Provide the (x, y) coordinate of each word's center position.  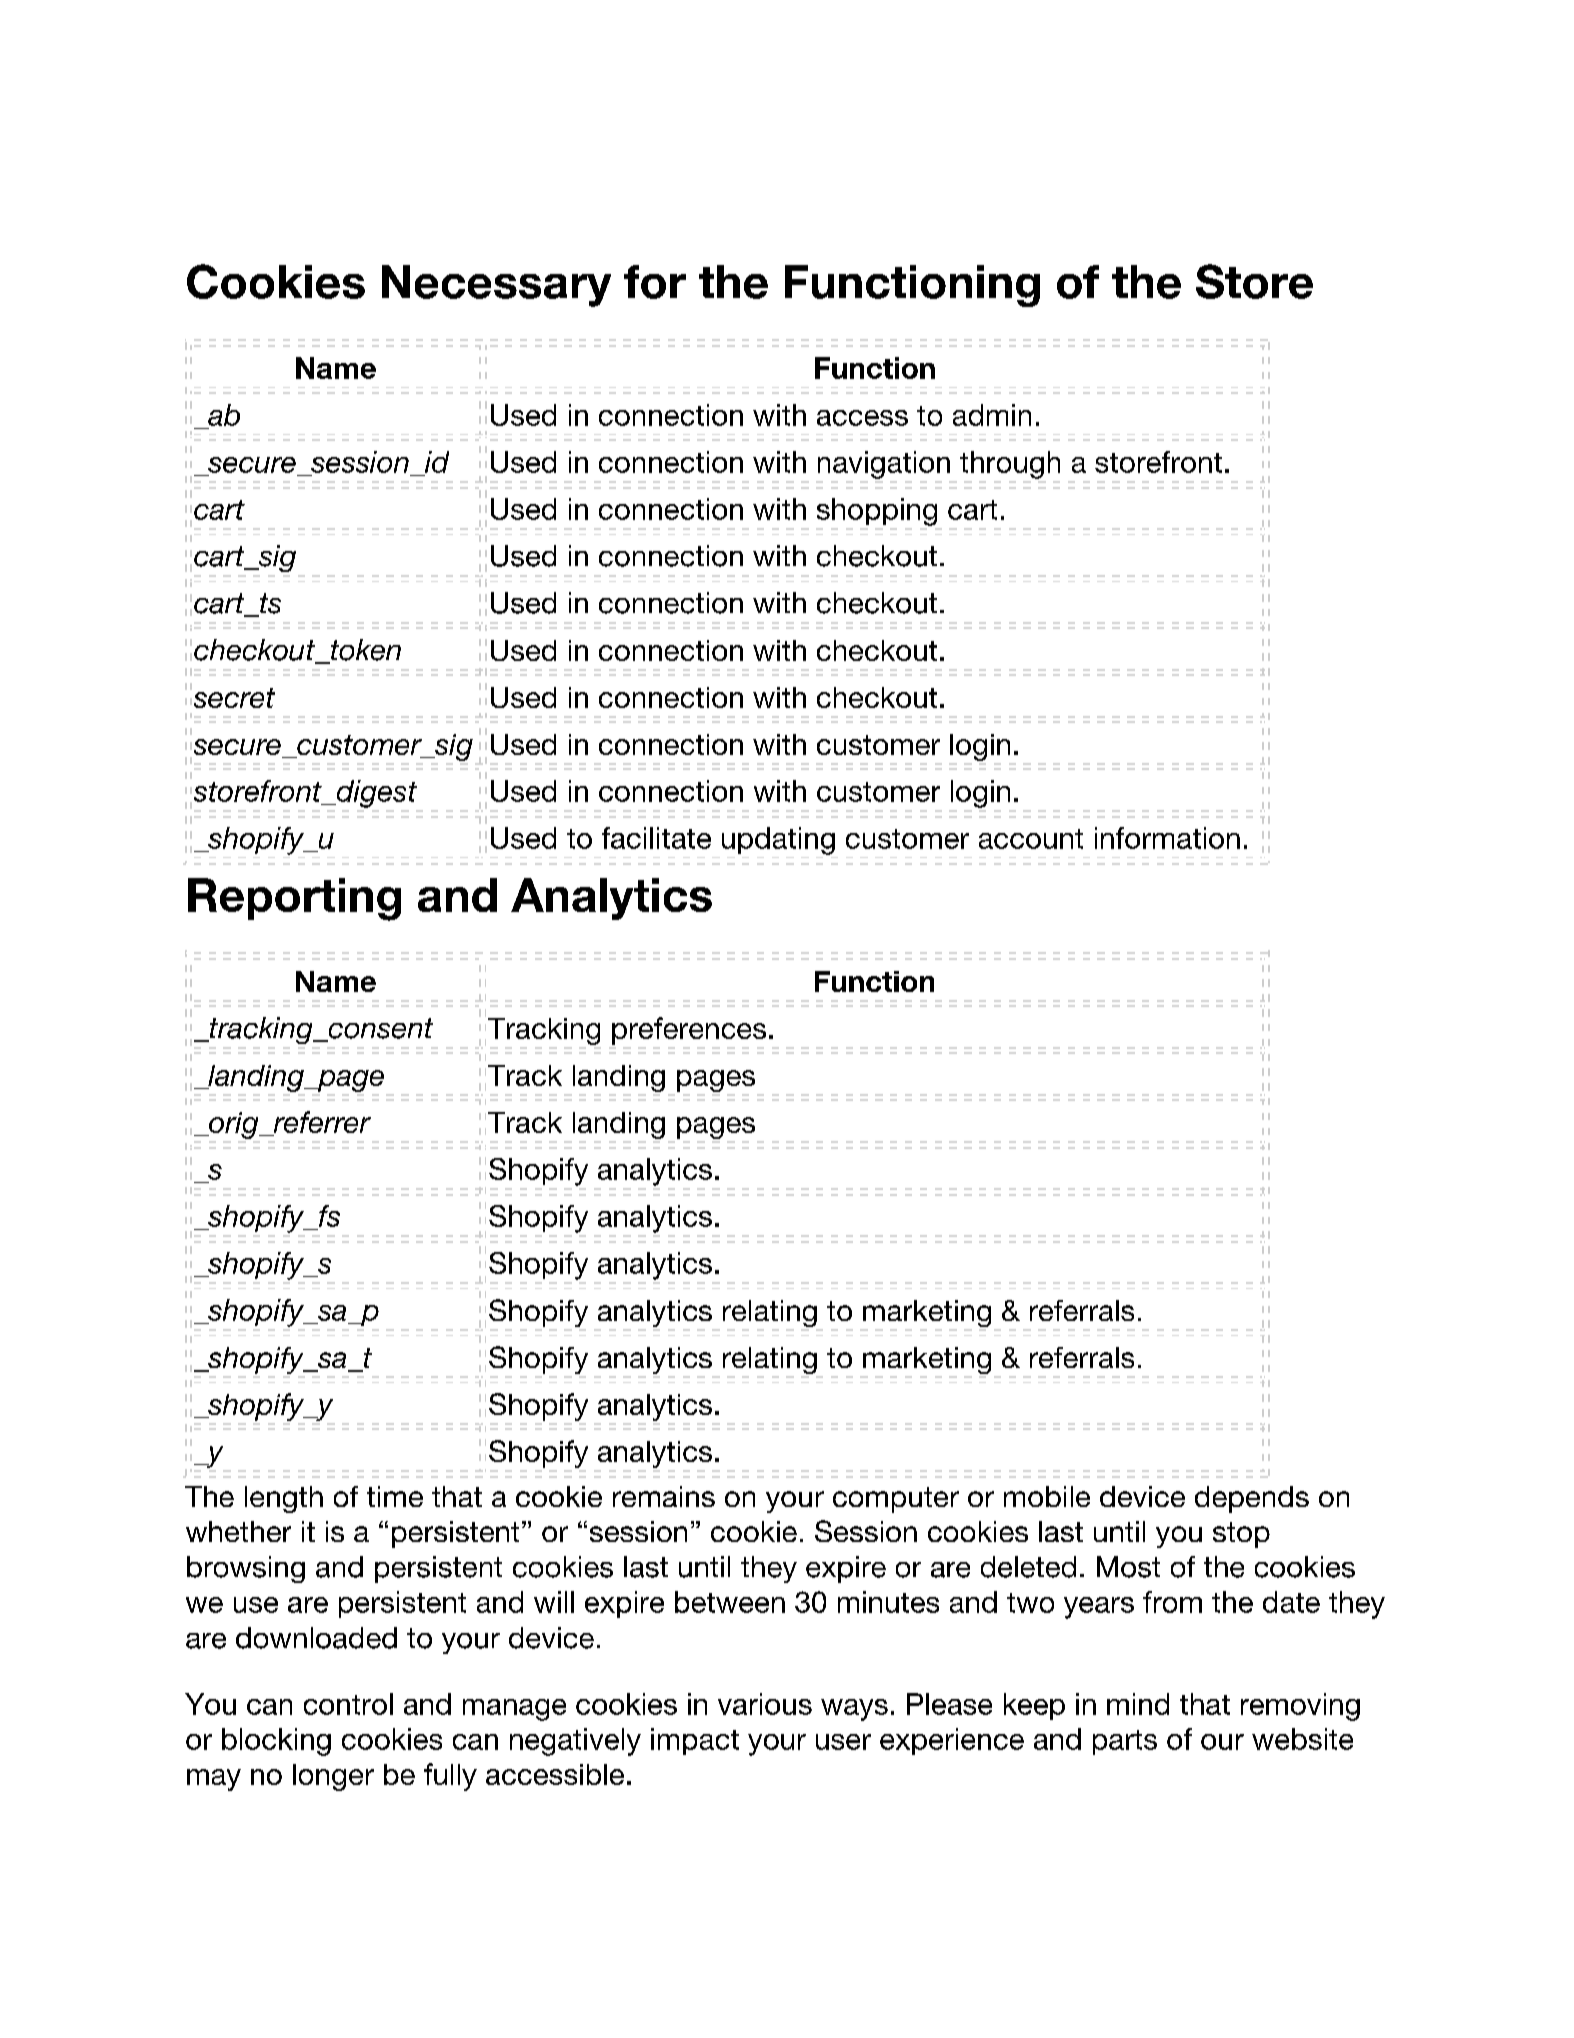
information (1167, 838)
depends (1252, 1499)
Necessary (496, 286)
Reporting (294, 899)
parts (1125, 1742)
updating (778, 841)
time (395, 1496)
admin (992, 415)
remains (664, 1496)
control (348, 1704)
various (765, 1704)
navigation (884, 465)
